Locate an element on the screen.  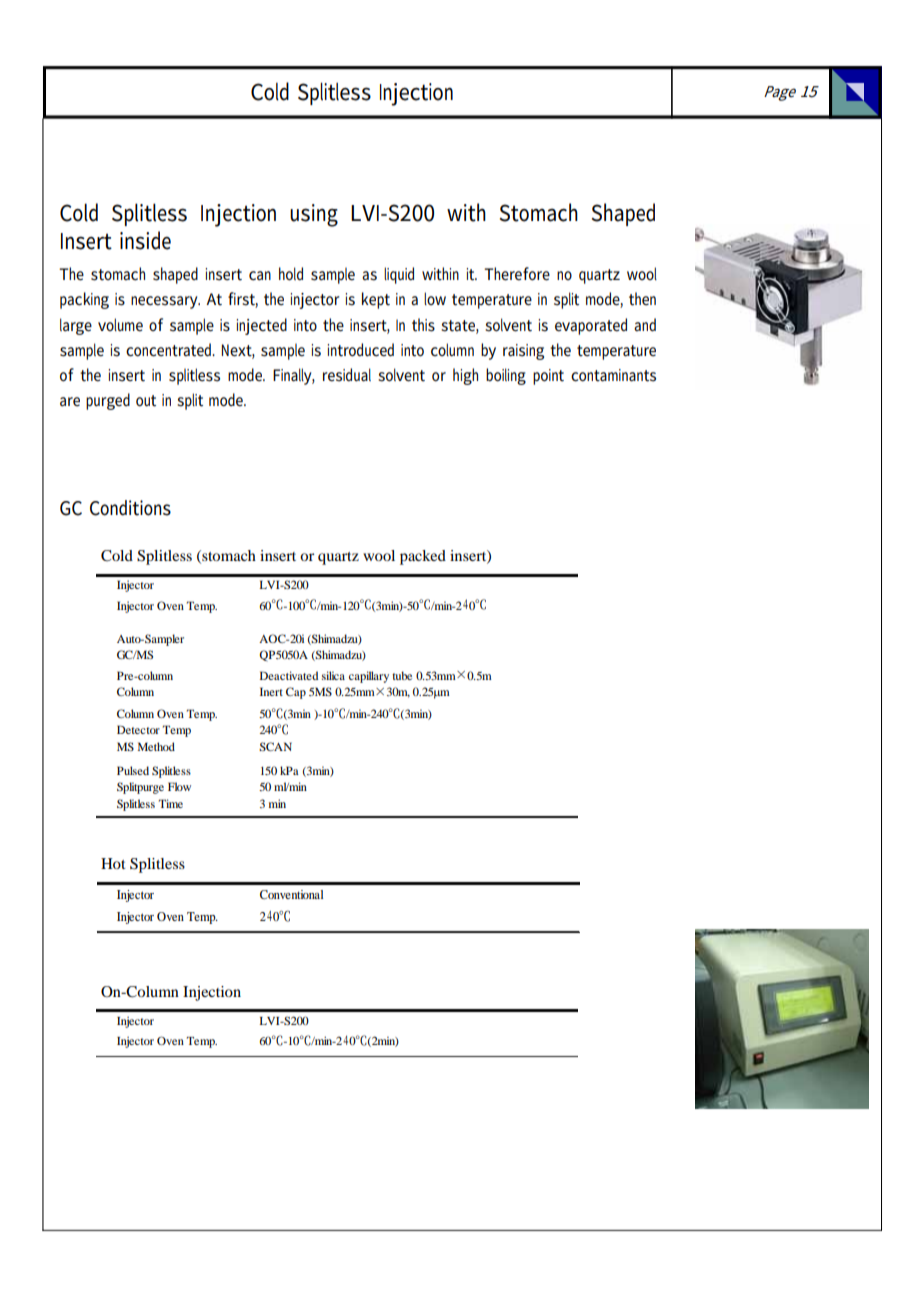
using is located at coordinates (314, 215).
